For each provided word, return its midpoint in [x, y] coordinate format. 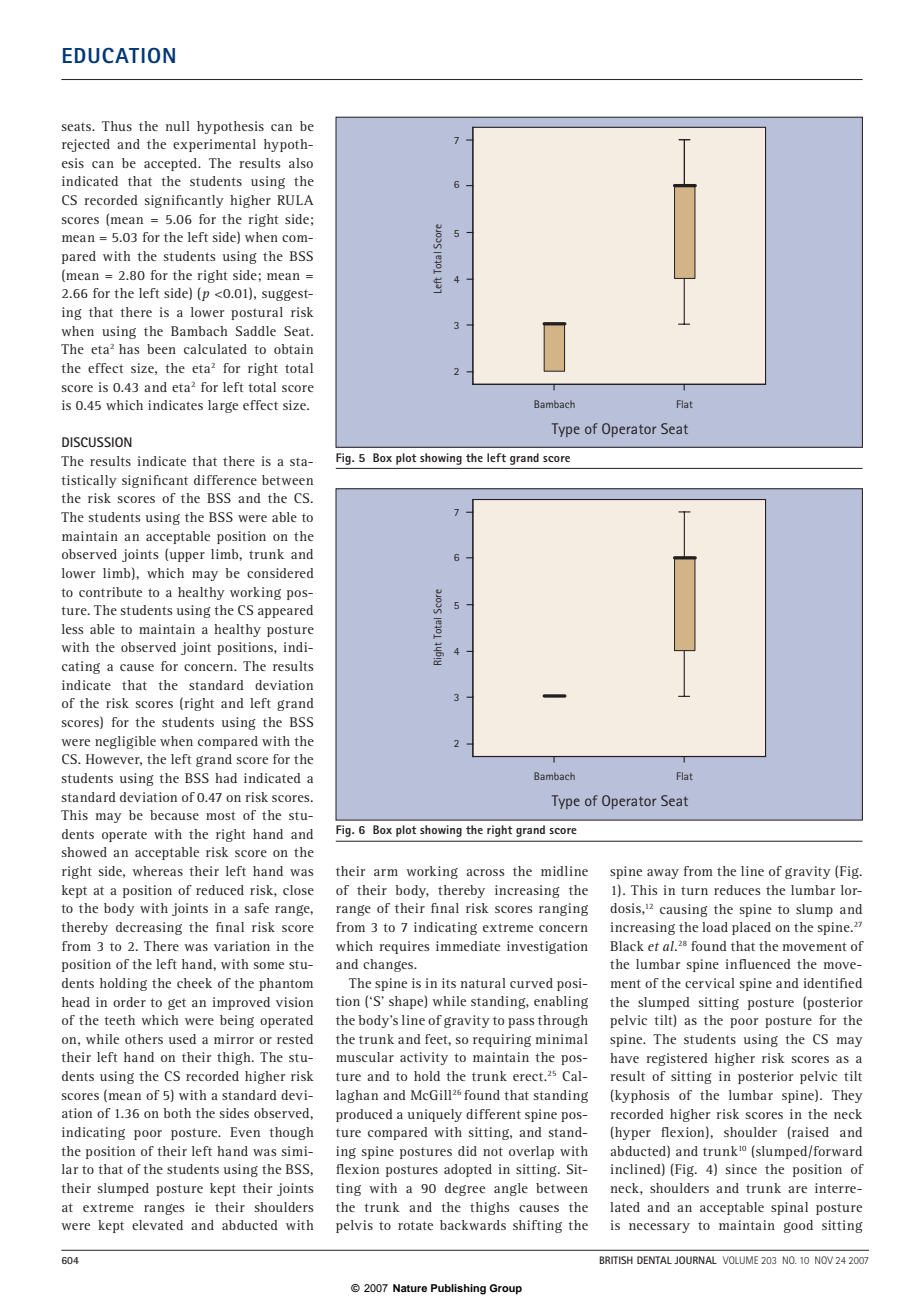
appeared [285, 611]
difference [225, 480]
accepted [172, 164]
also [301, 163]
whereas [157, 871]
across [485, 872]
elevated [157, 1225]
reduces [737, 890]
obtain [293, 349]
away [663, 874]
